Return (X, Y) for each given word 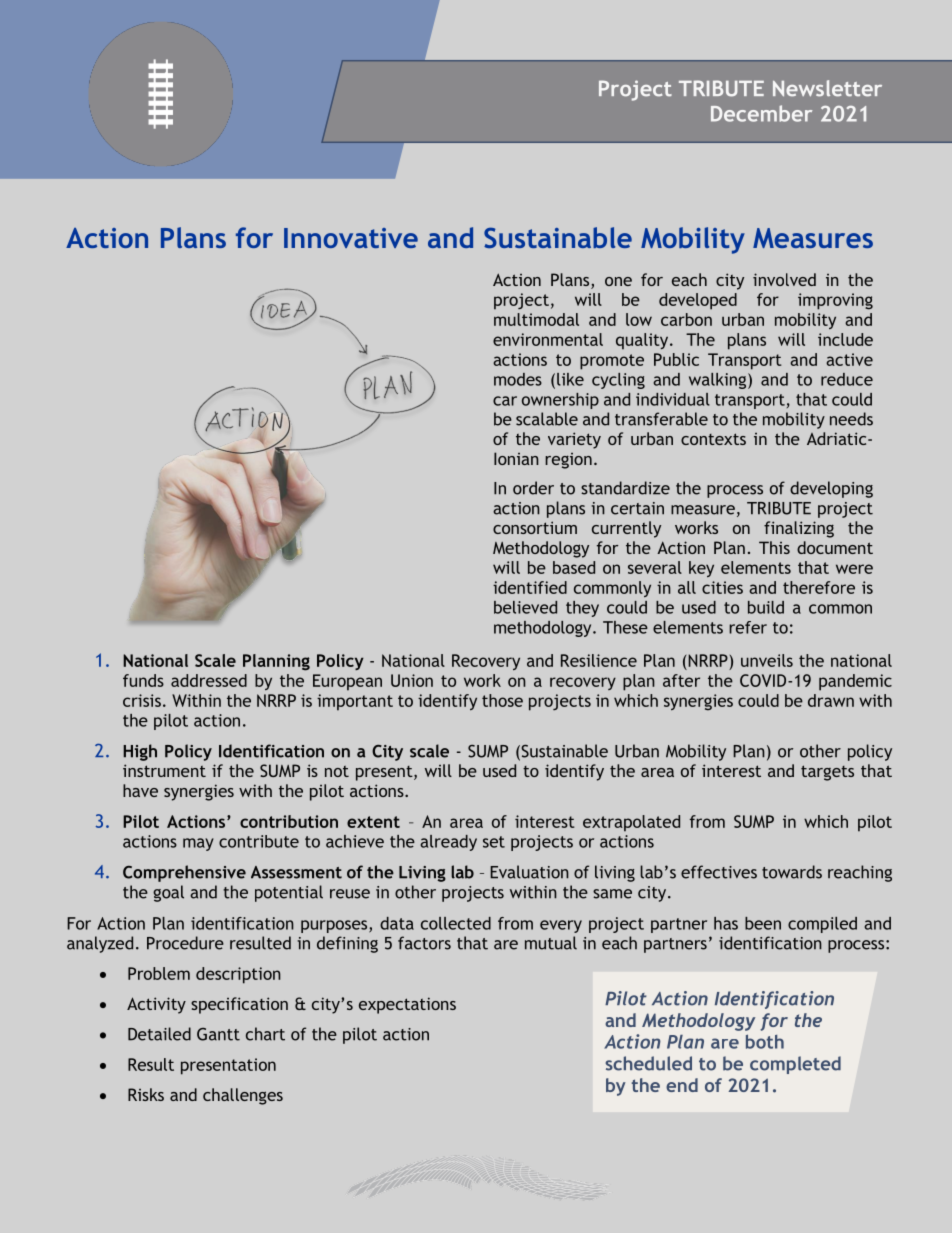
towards (792, 872)
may (198, 844)
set (494, 842)
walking (719, 381)
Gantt (218, 1034)
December (761, 113)
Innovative (351, 238)
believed (525, 607)
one (618, 281)
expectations (407, 1005)
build (766, 607)
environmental (548, 339)
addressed (209, 680)
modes (518, 379)
